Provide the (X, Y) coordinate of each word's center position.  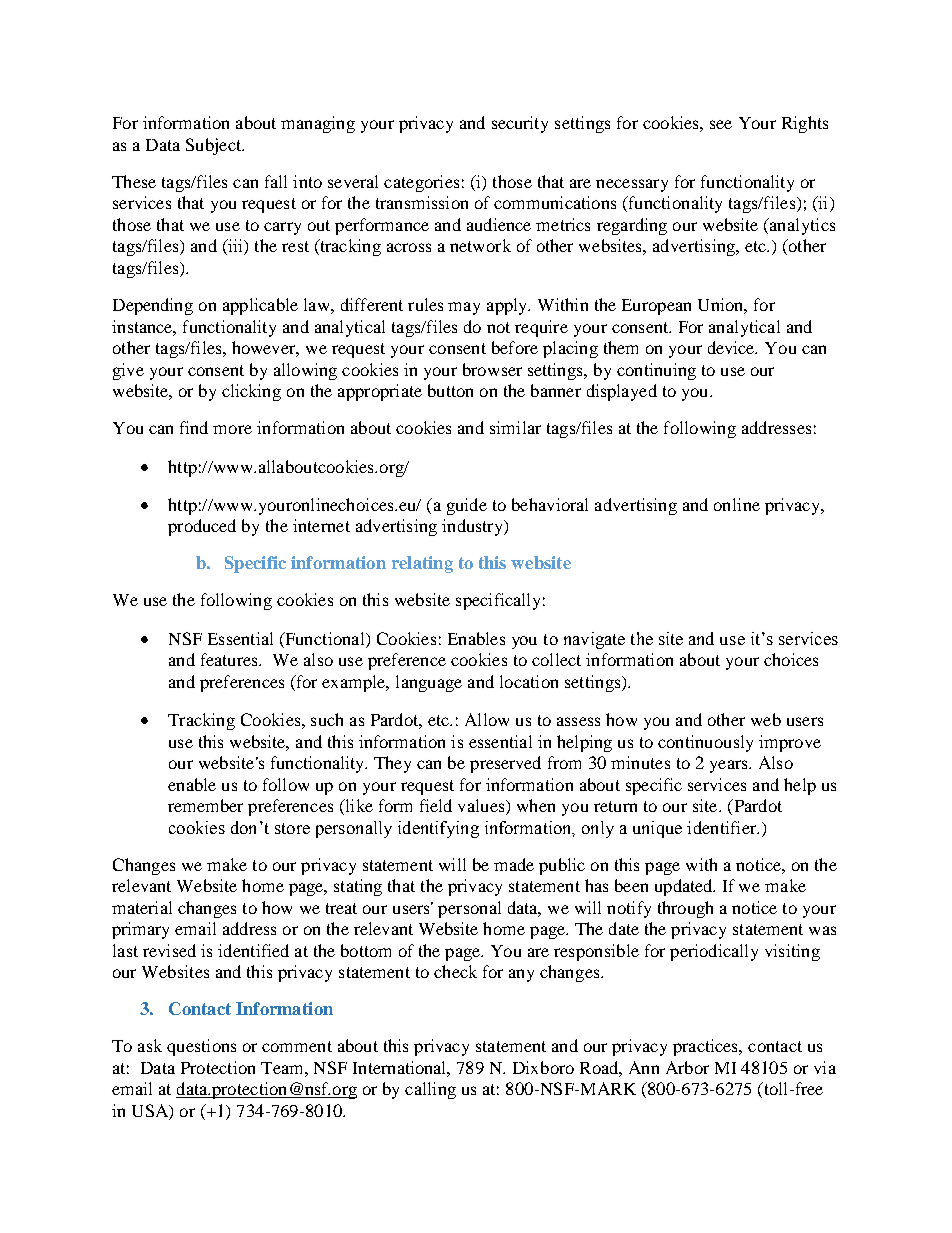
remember (205, 805)
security (520, 124)
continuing (656, 371)
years (730, 766)
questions (201, 1047)
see (721, 124)
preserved (505, 764)
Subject (214, 146)
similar (515, 427)
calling (430, 1090)
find (194, 427)
